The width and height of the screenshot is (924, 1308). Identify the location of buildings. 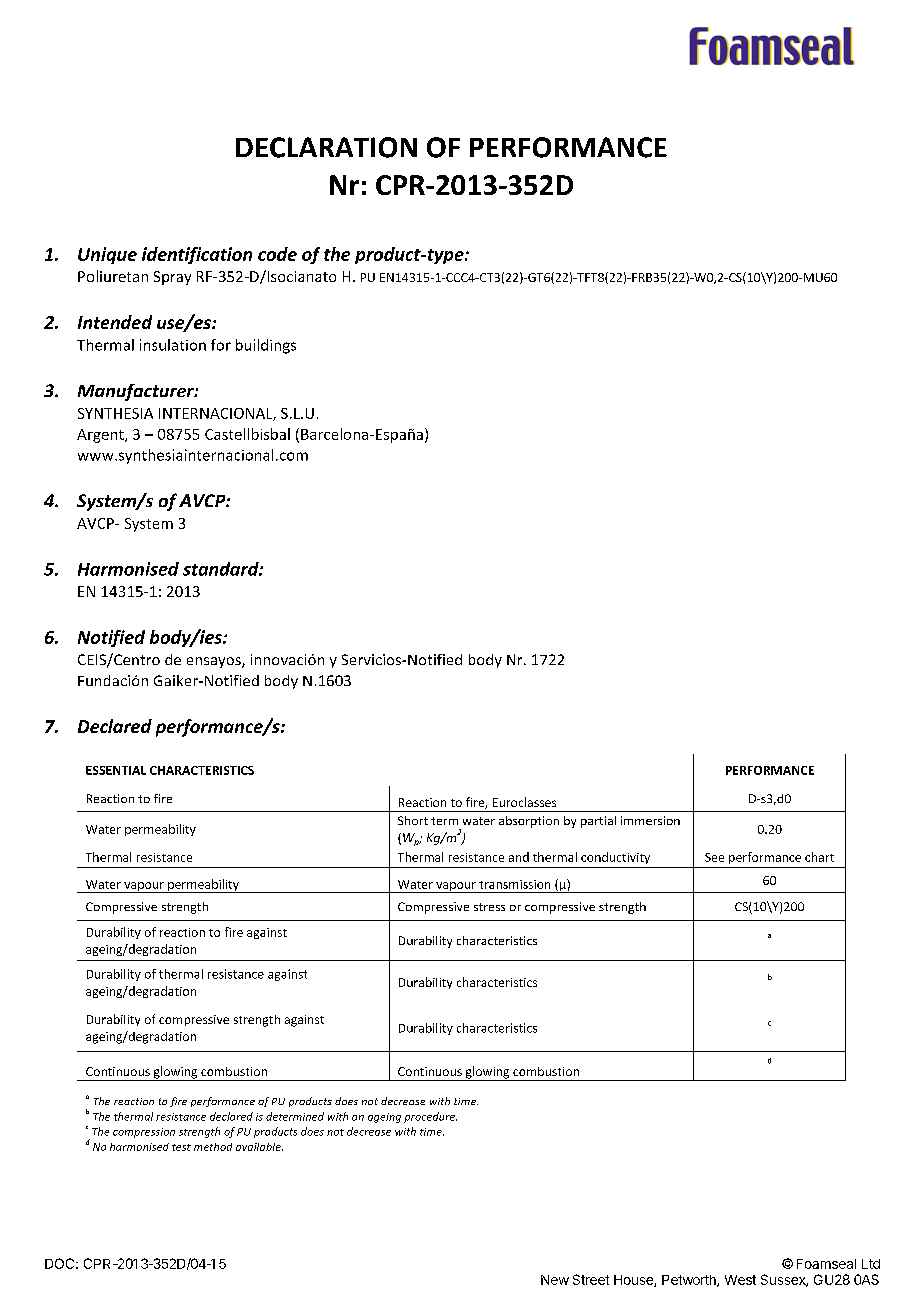
(266, 346).
